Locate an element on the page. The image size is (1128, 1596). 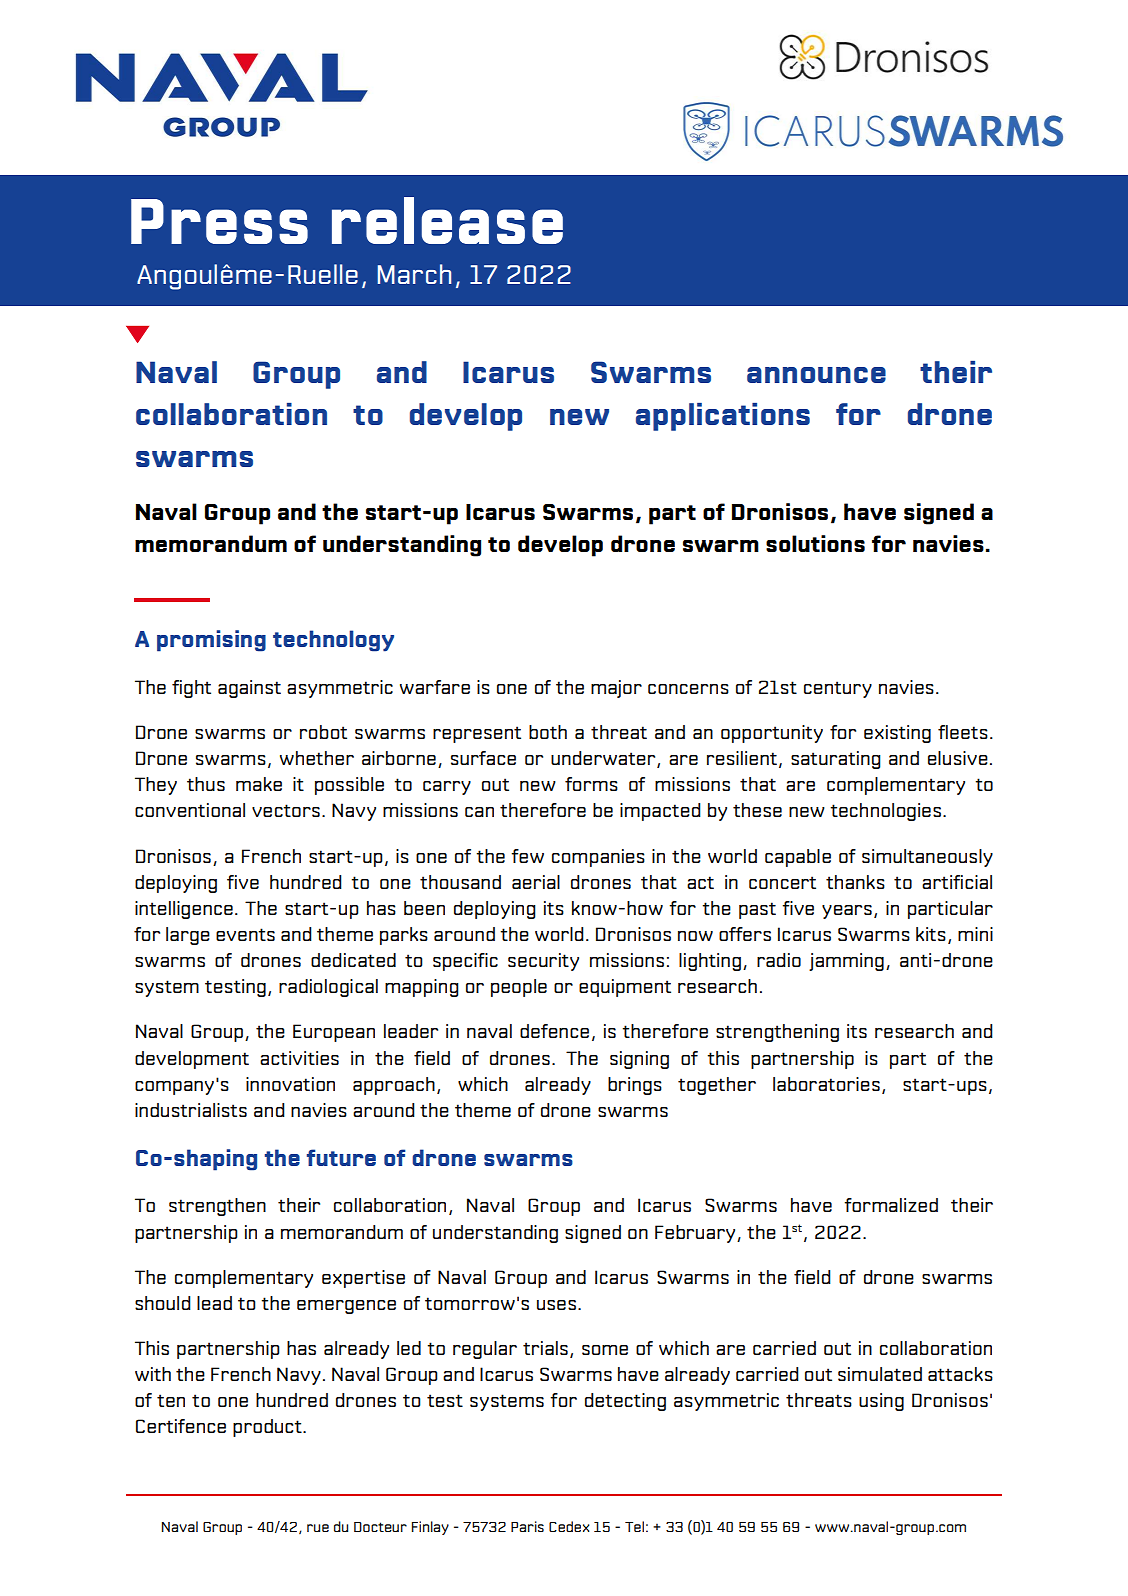
aerial is located at coordinates (536, 882).
